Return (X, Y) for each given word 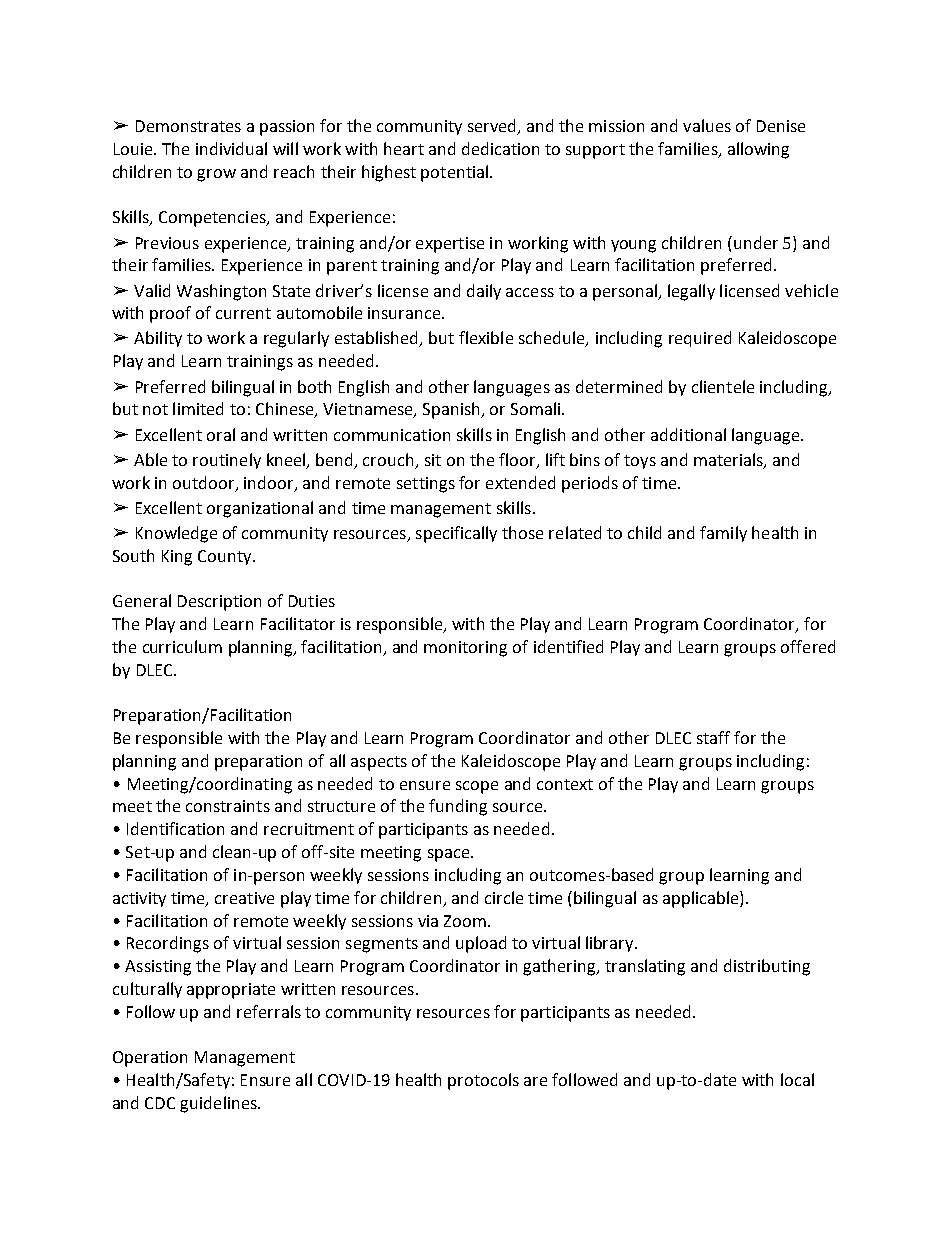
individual (231, 148)
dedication (500, 148)
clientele (723, 386)
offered (808, 646)
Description (219, 603)
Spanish (452, 410)
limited (198, 408)
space (450, 855)
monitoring (465, 649)
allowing (758, 150)
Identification (175, 828)
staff (713, 737)
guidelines (219, 1104)
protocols (483, 1081)
